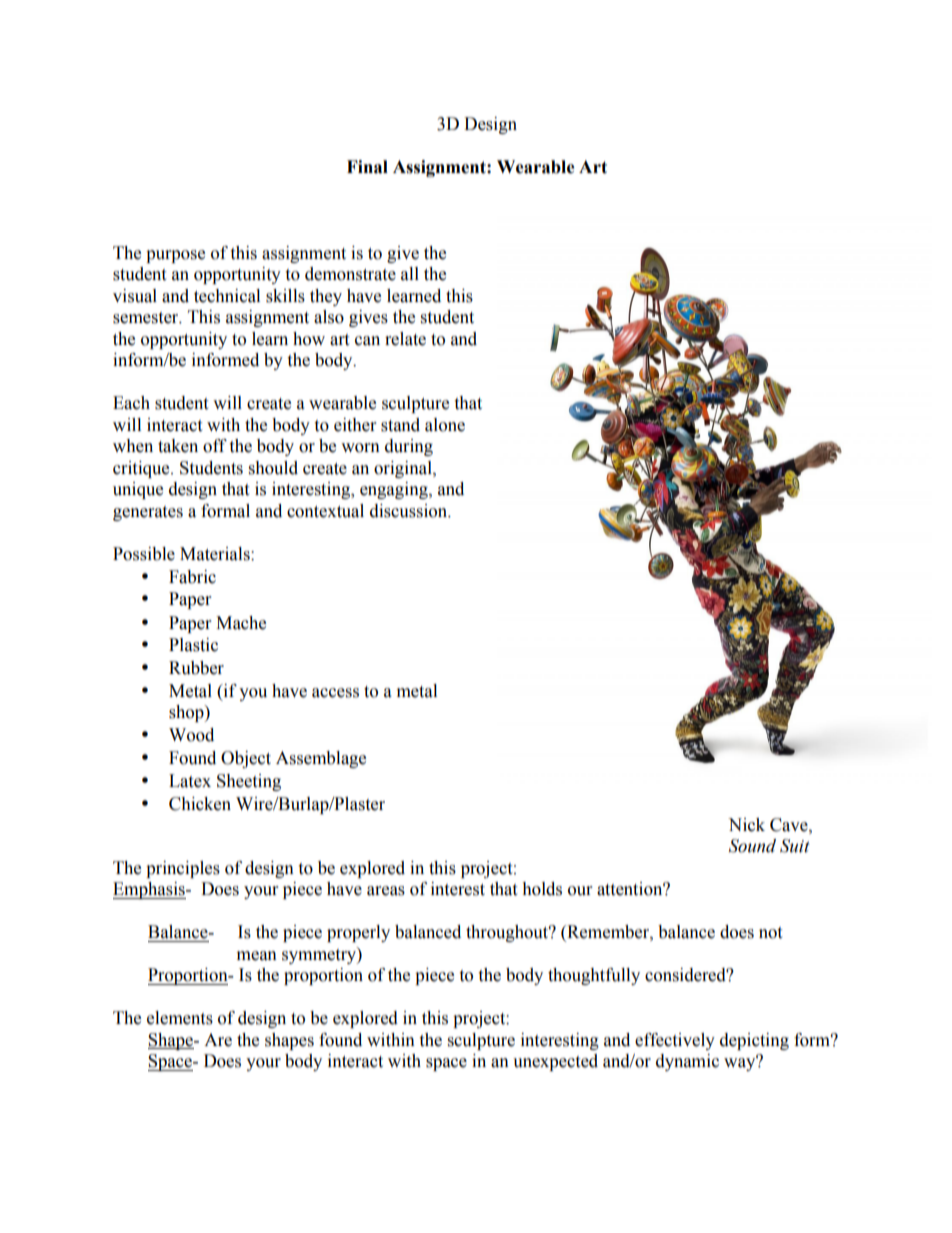  What do you see at coordinates (175, 256) in the screenshot?
I see `purpose` at bounding box center [175, 256].
